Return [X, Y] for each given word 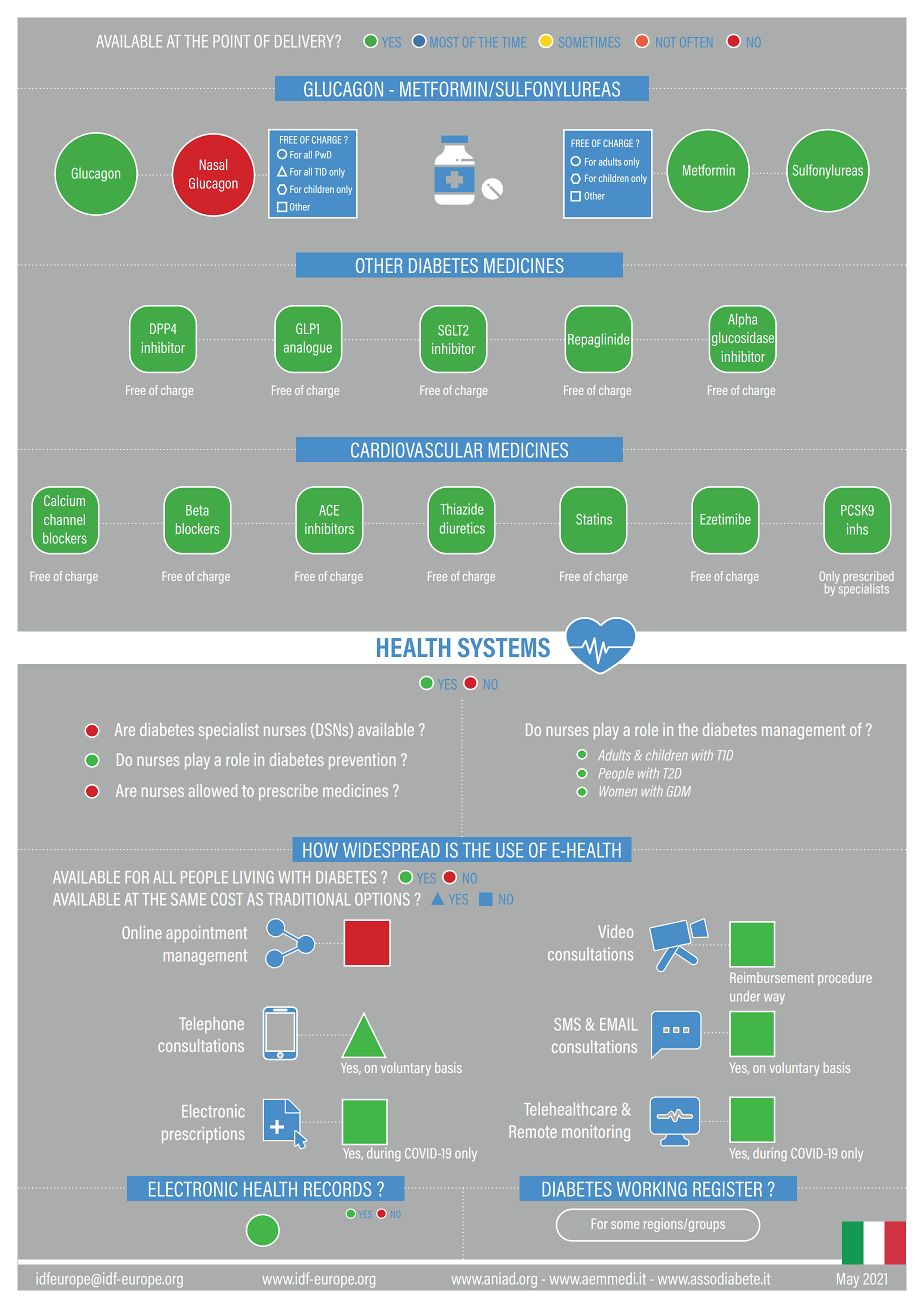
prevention [362, 761]
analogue [308, 348]
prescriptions [203, 1135]
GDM [679, 791]
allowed [213, 790]
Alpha [742, 320]
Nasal [213, 164]
